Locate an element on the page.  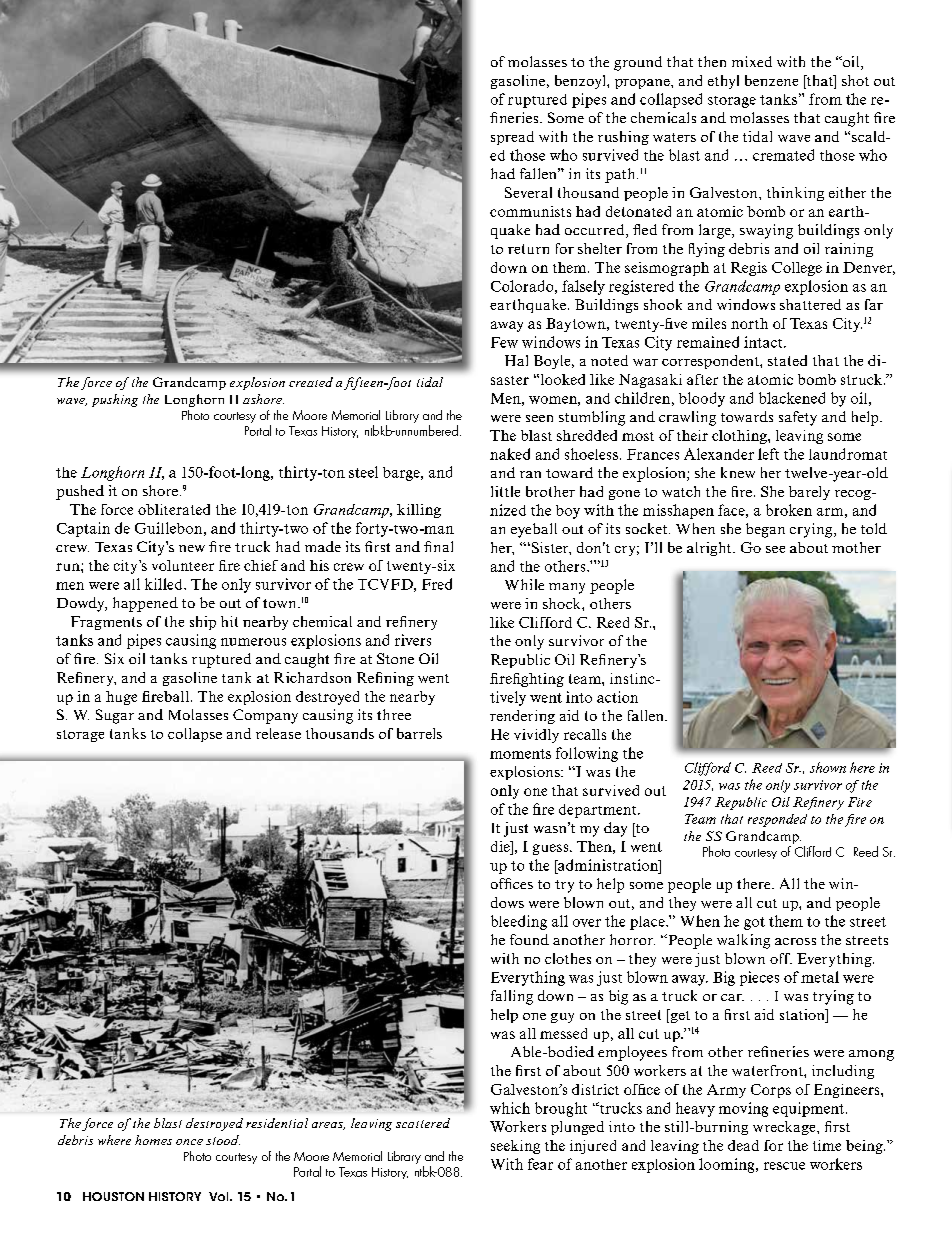
benzoyl is located at coordinates (581, 82).
